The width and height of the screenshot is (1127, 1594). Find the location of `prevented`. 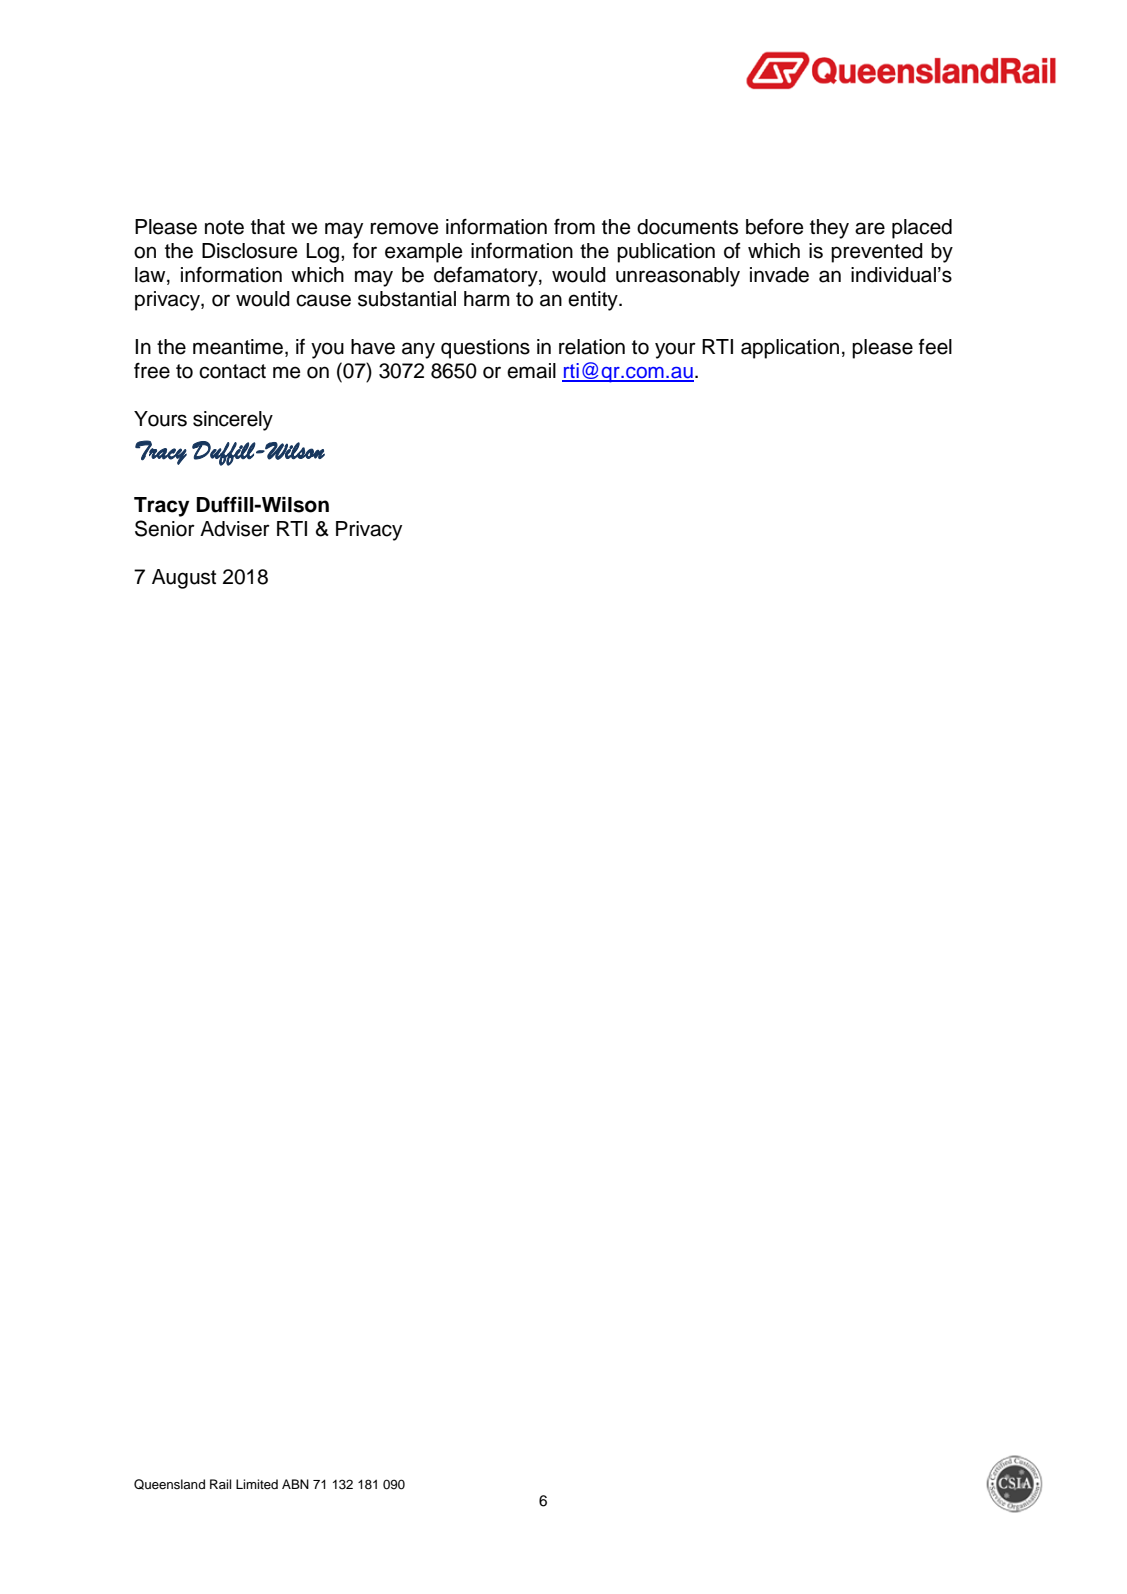

prevented is located at coordinates (877, 253).
